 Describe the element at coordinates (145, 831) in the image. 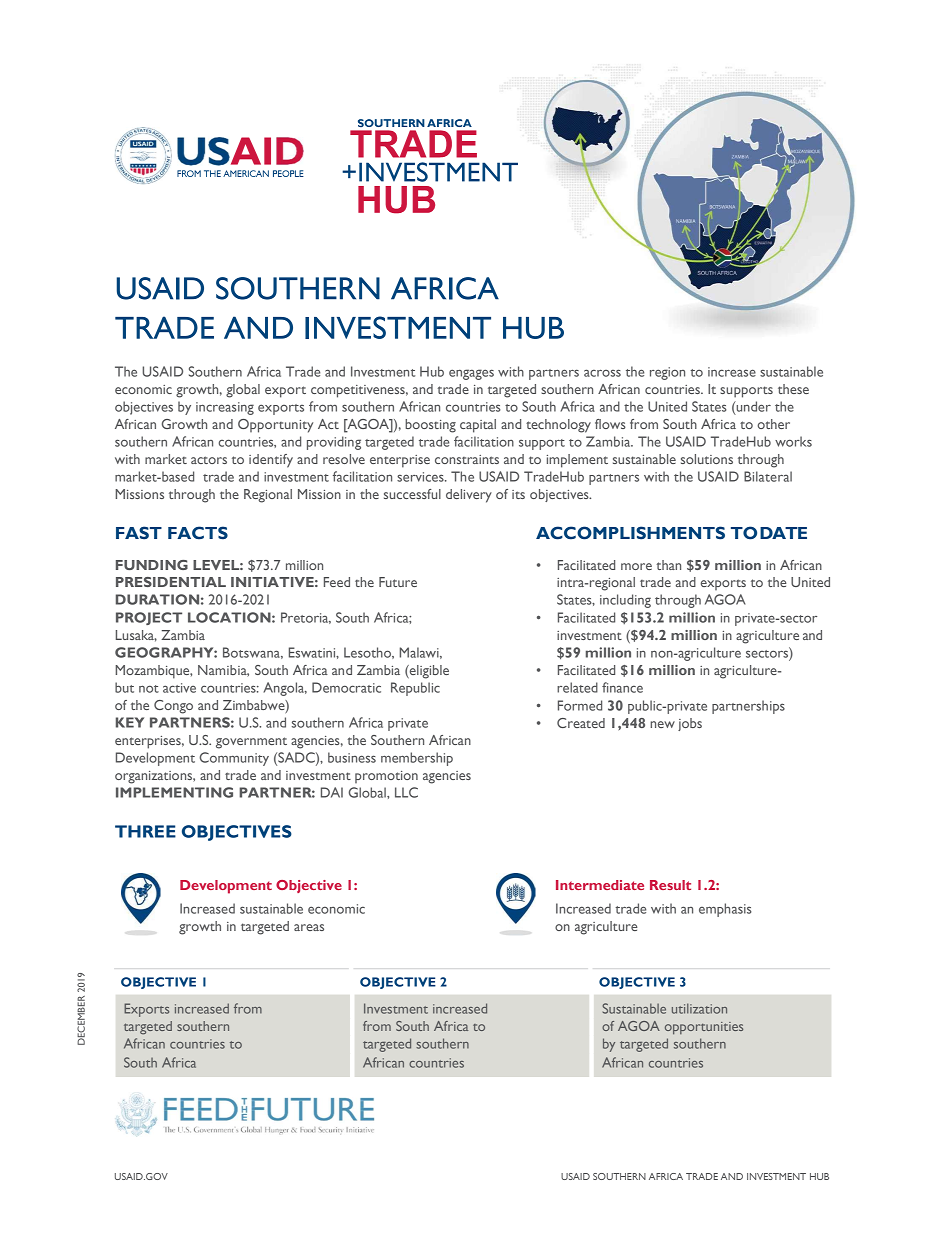

I see `THREE` at that location.
